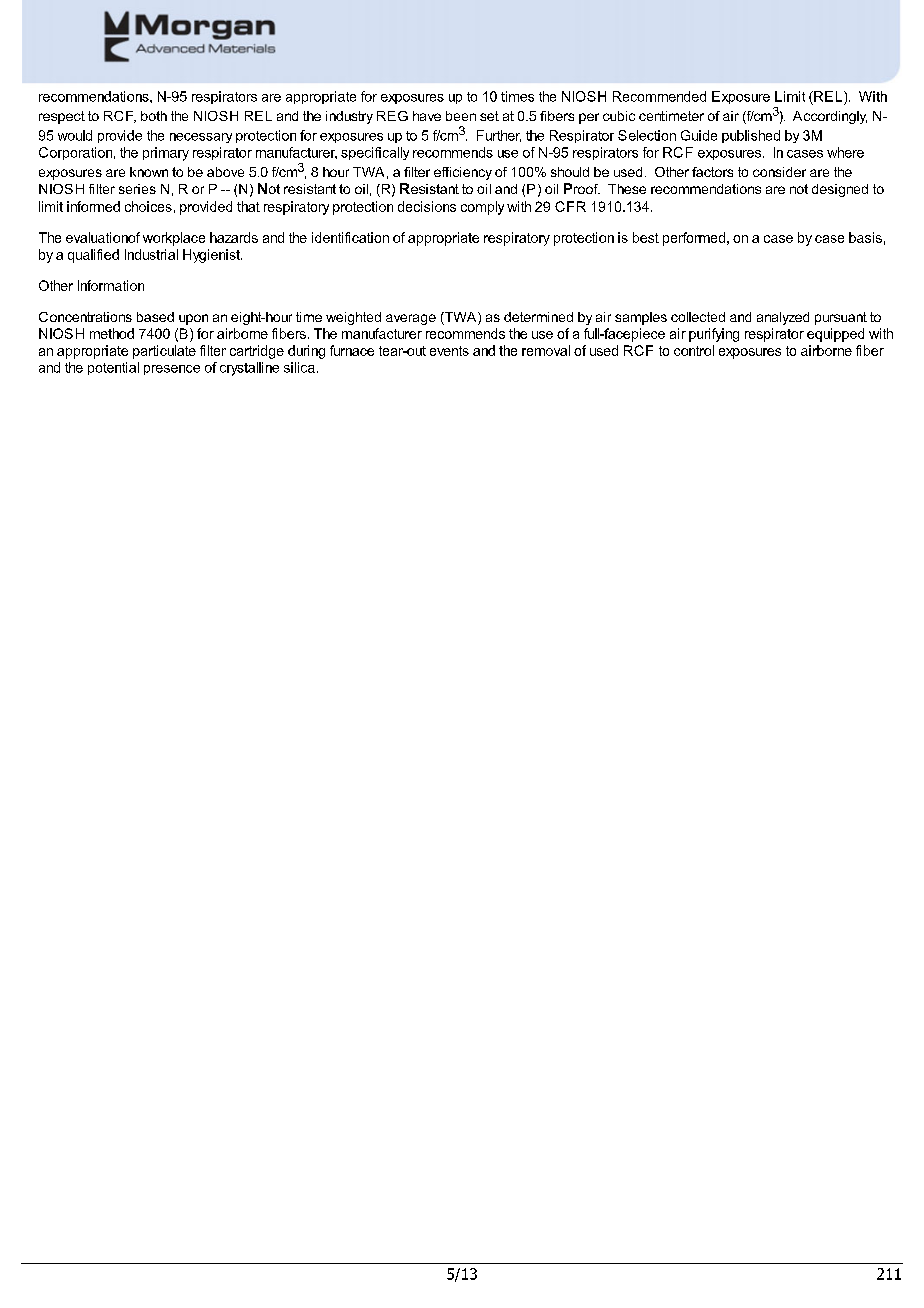 The image size is (924, 1308). I want to click on both, so click(154, 116).
